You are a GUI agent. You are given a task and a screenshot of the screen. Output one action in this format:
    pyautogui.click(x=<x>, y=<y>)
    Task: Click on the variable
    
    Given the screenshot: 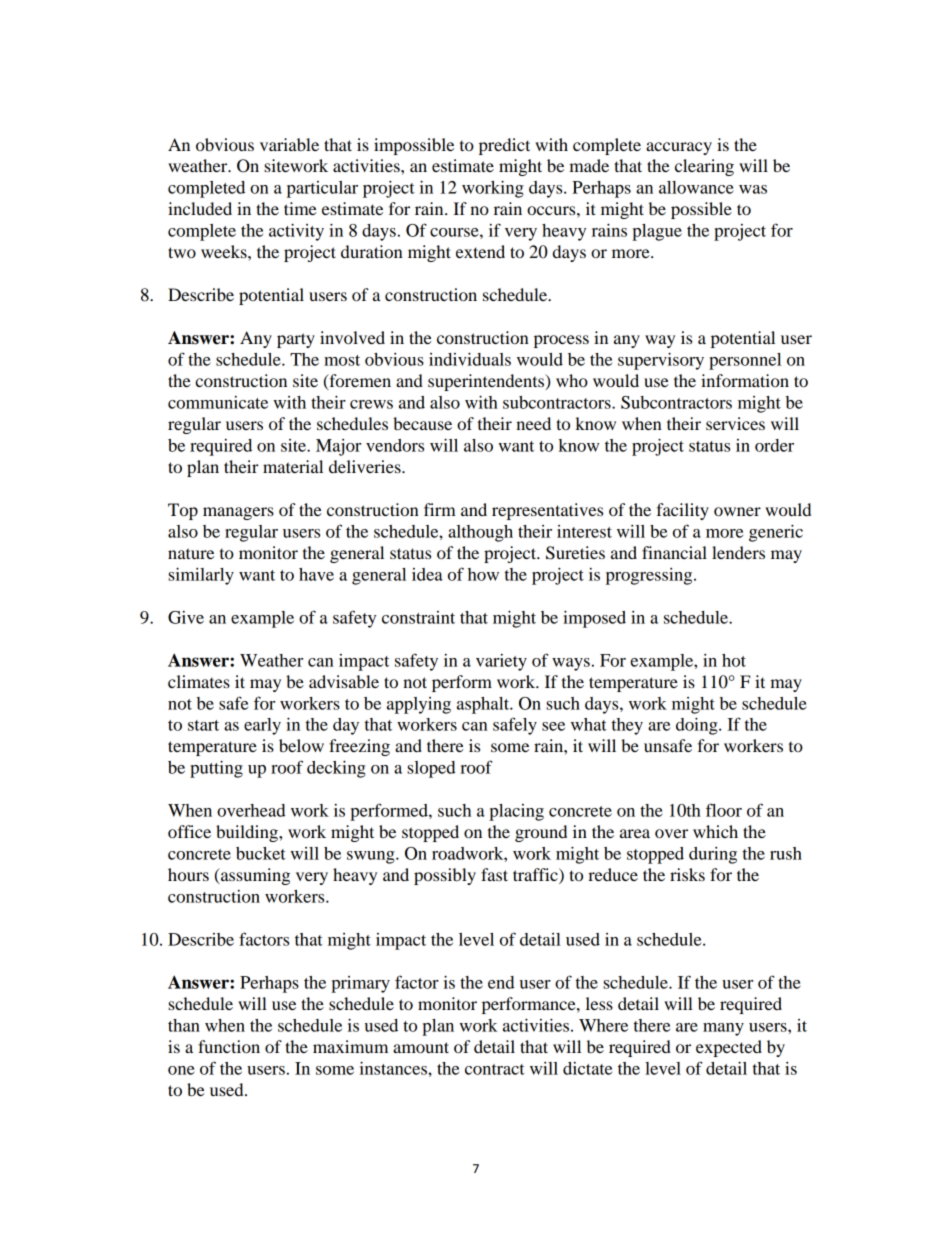 What is the action you would take?
    pyautogui.click(x=289, y=144)
